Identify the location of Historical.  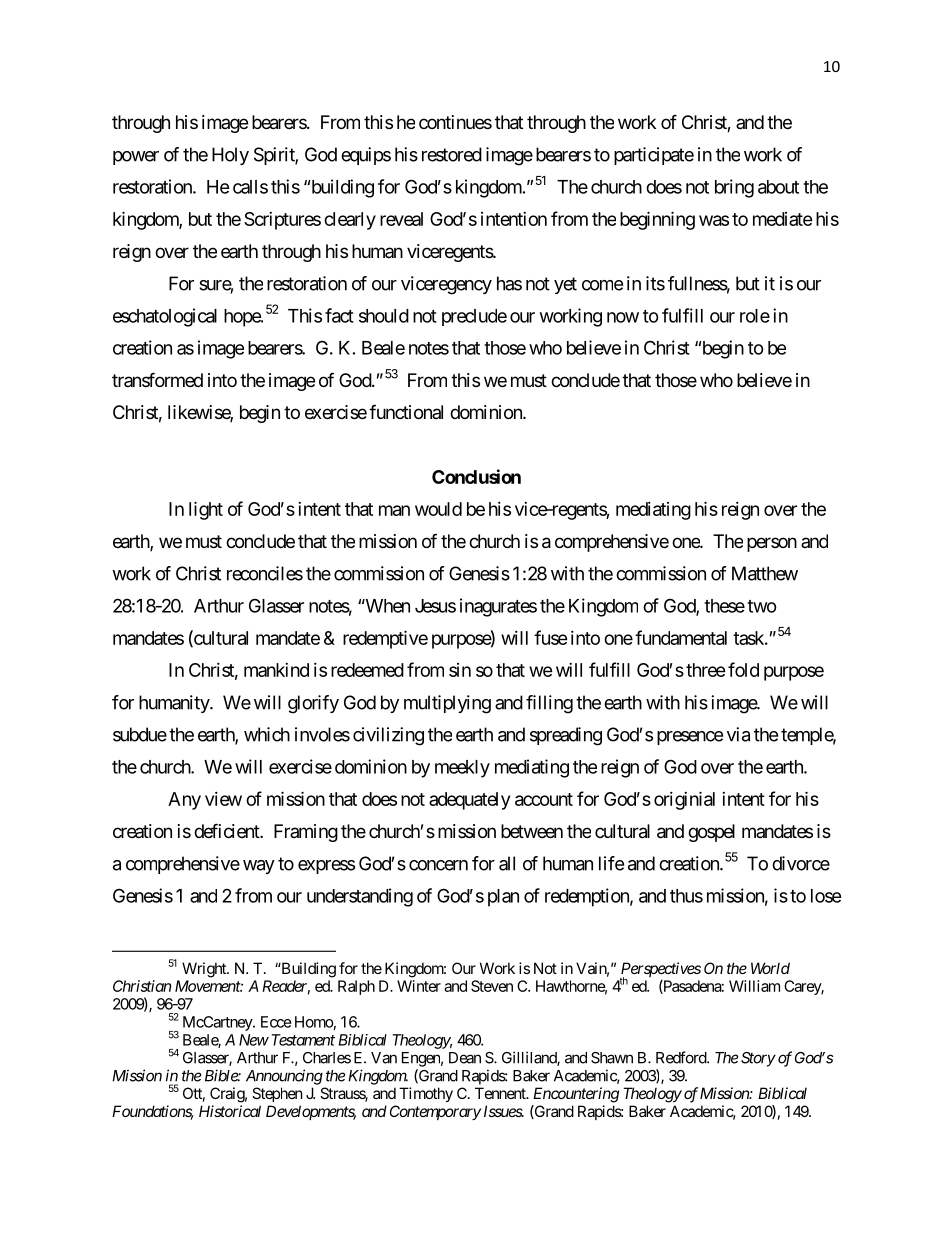
(230, 1111).
